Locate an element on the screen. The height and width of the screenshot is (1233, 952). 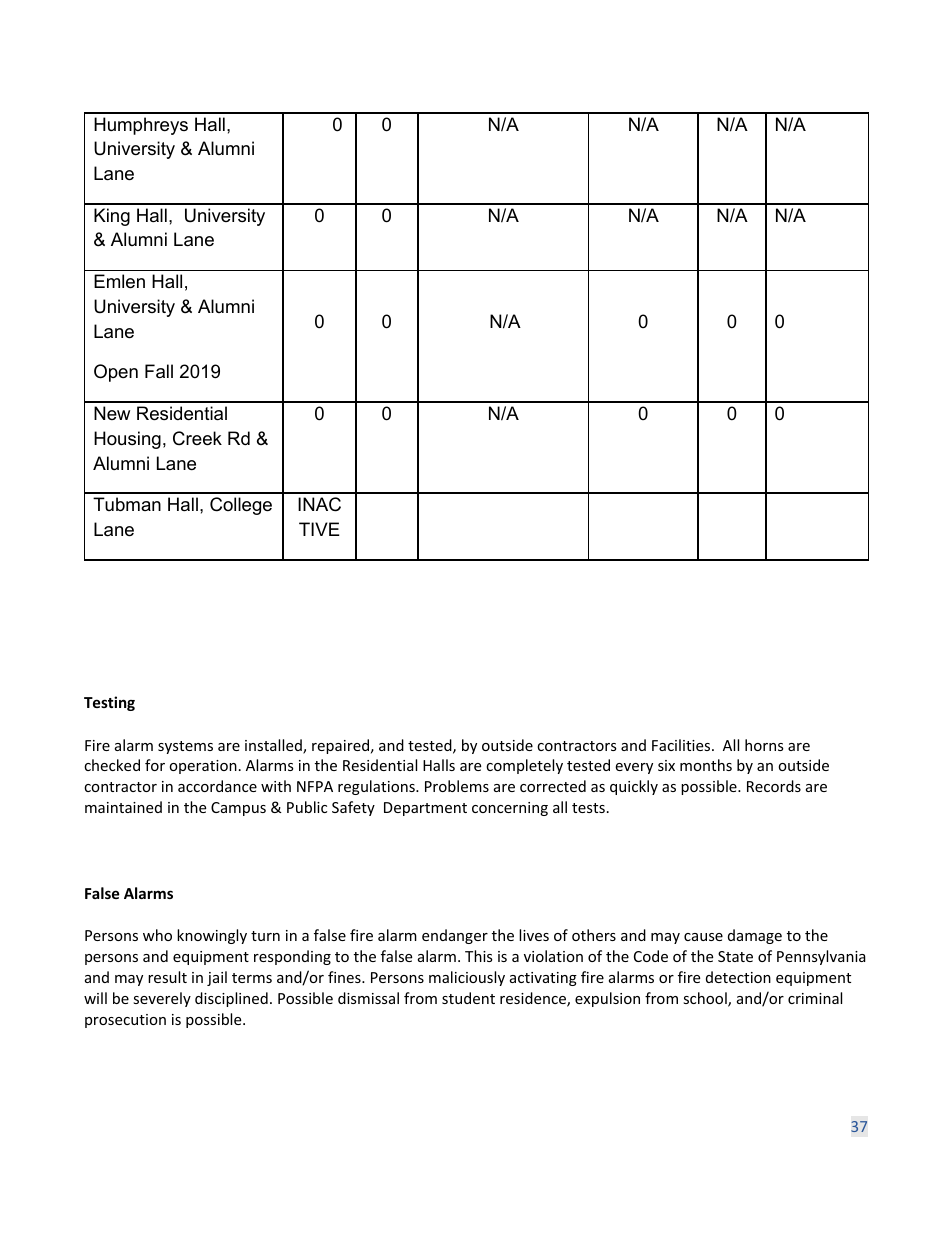
Humphreys is located at coordinates (141, 126).
